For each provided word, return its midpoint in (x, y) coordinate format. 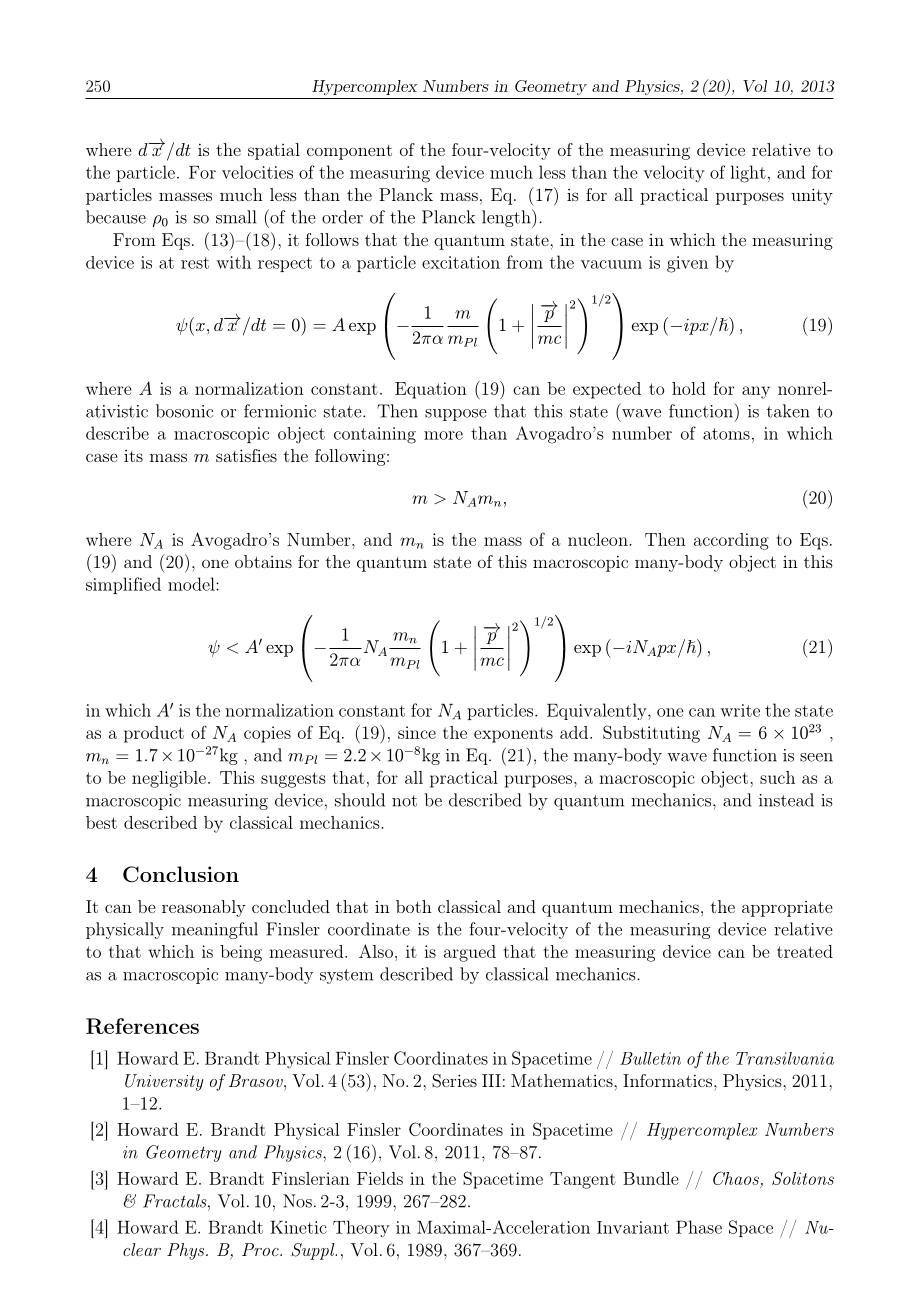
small (236, 217)
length (507, 218)
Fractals (176, 1201)
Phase (699, 1227)
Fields (380, 1178)
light (748, 174)
